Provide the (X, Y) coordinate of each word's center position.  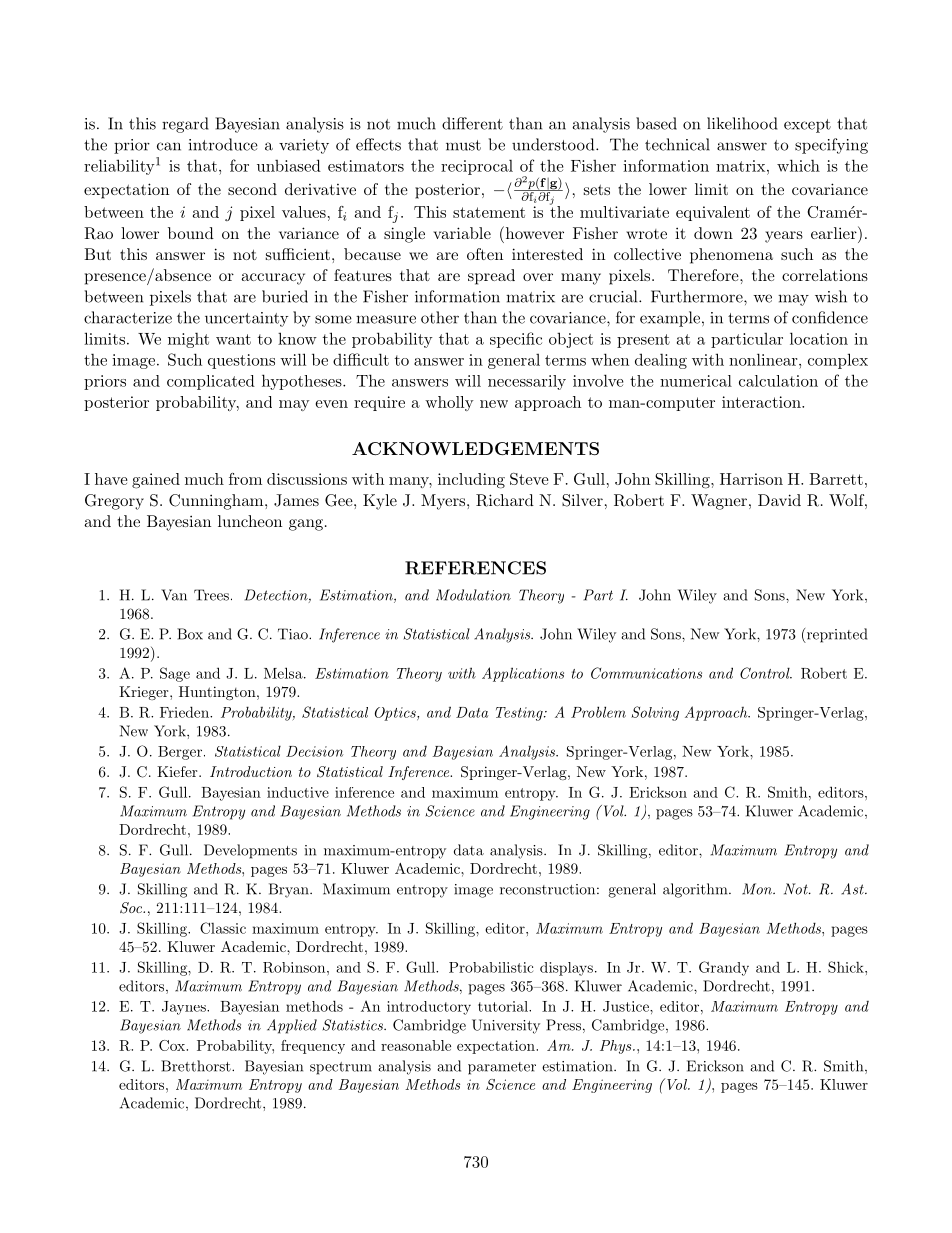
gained (156, 481)
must (463, 145)
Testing (520, 714)
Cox (173, 1045)
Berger (181, 753)
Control (766, 673)
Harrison (751, 479)
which (798, 165)
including (471, 481)
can (169, 146)
